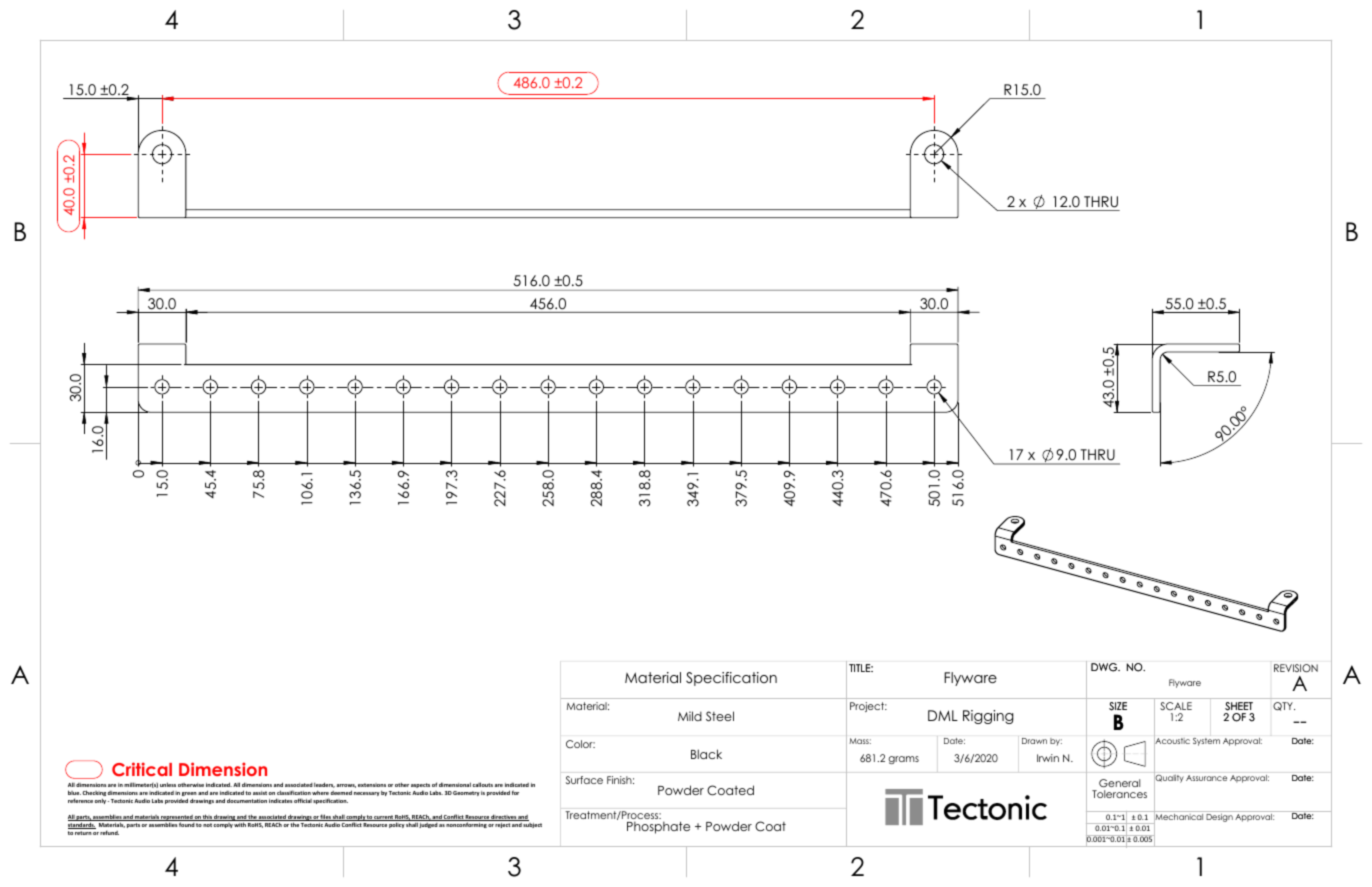 This screenshot has height=887, width=1372. Describe the element at coordinates (584, 780) in the screenshot. I see `Surface` at that location.
